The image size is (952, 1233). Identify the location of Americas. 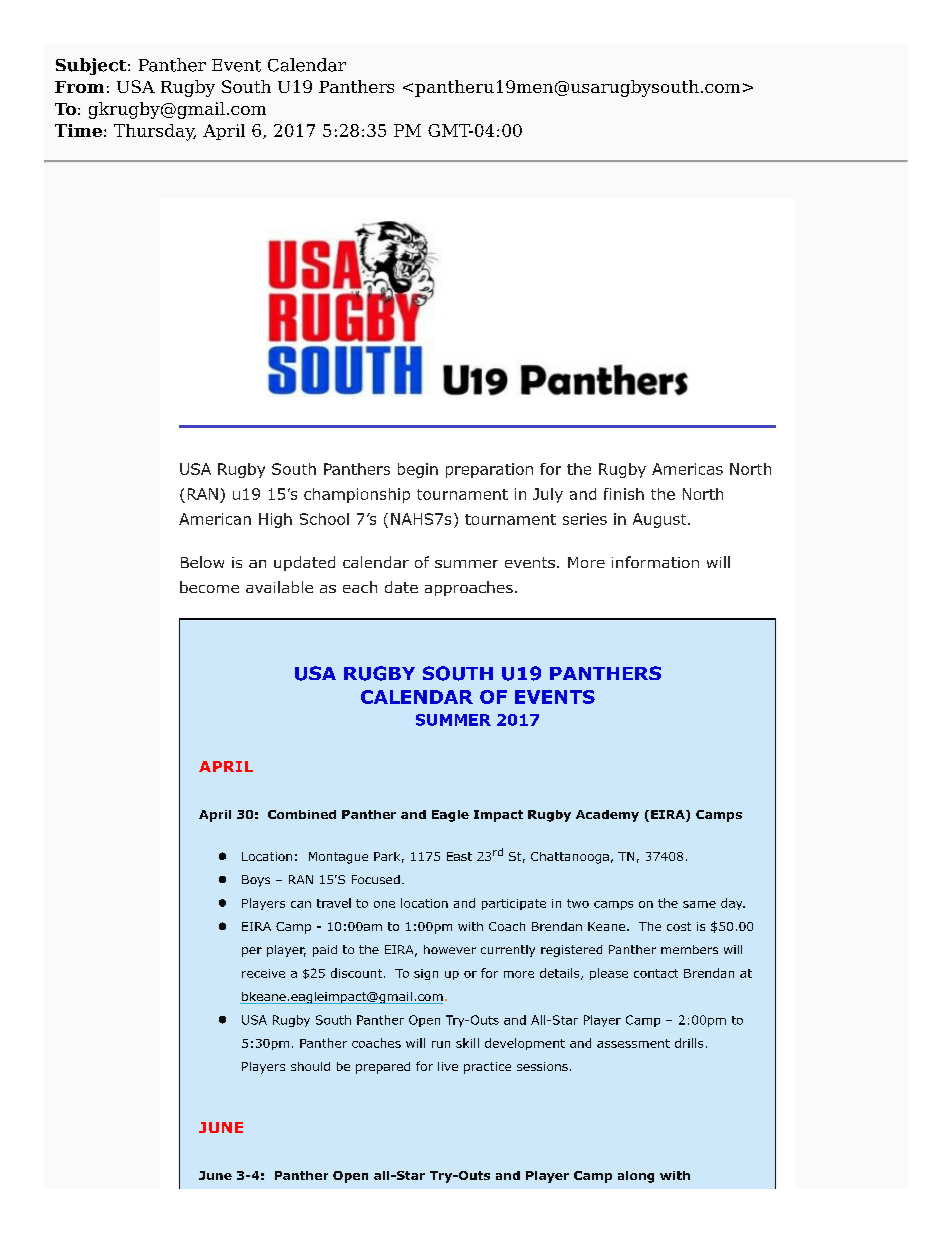
(687, 469).
